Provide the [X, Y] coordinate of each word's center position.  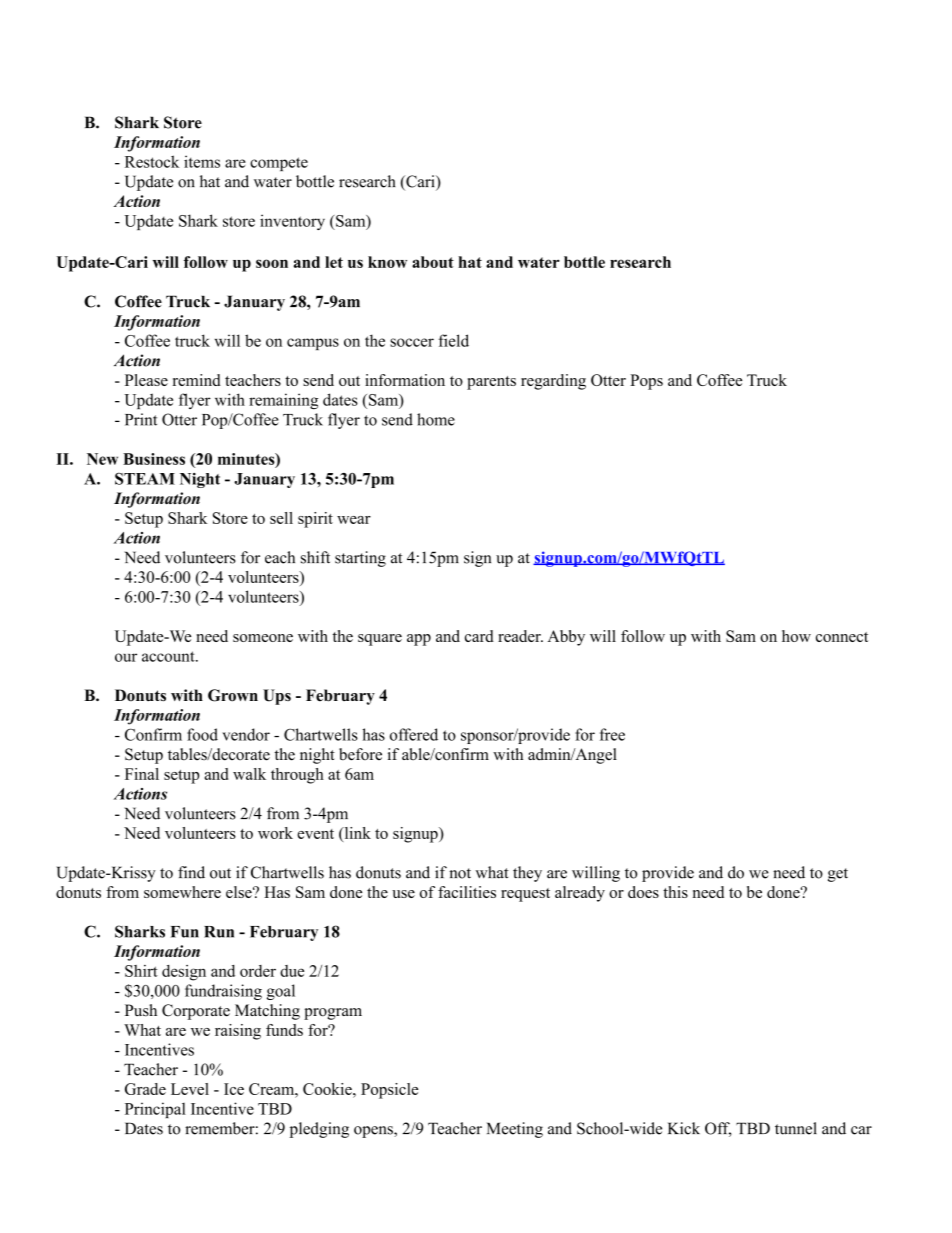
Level [190, 1089]
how [796, 636]
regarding [553, 382]
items [202, 161]
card [479, 636]
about [433, 262]
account [169, 656]
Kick [684, 1128]
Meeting [515, 1130]
